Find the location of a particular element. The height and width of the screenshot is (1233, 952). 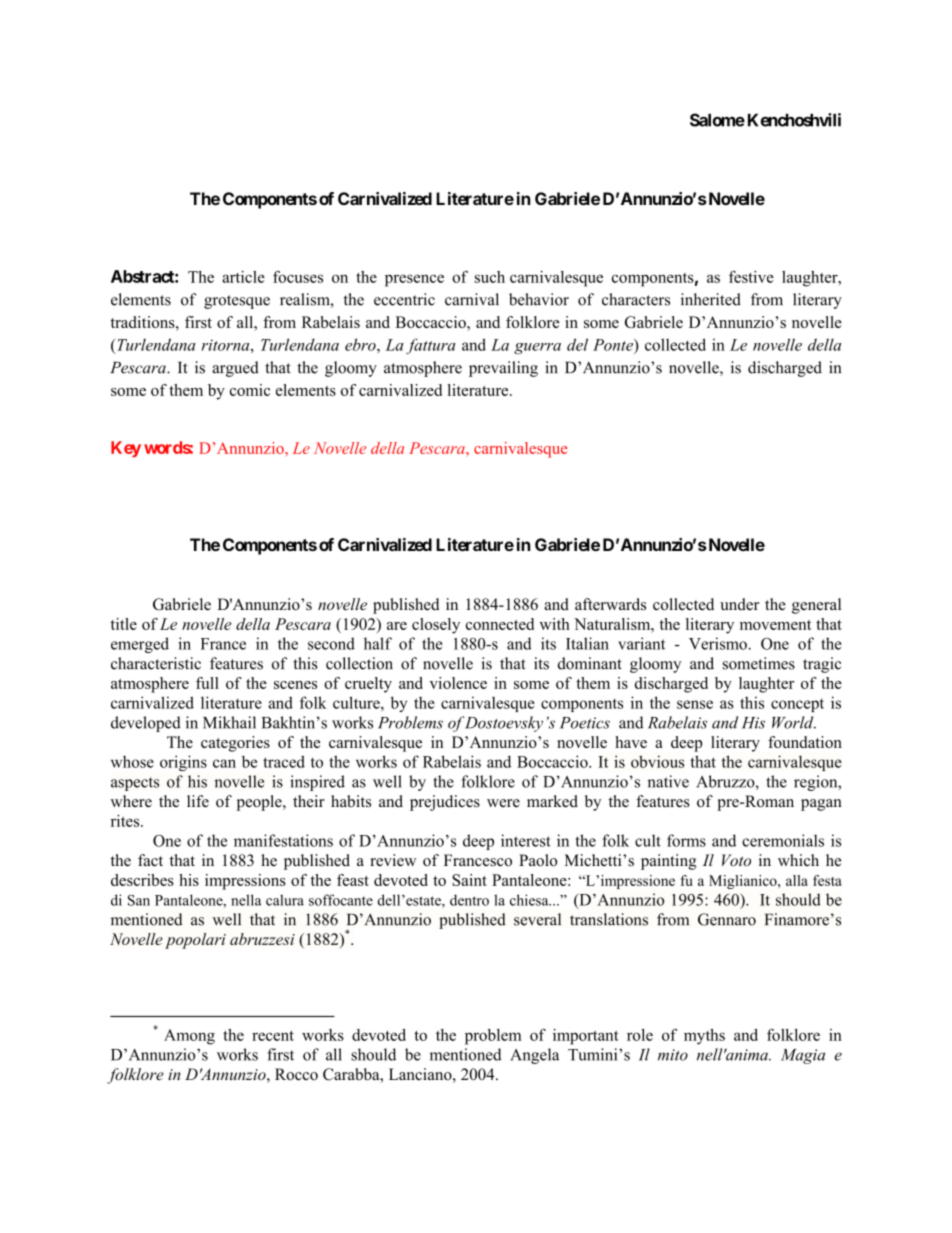

such is located at coordinates (490, 277).
